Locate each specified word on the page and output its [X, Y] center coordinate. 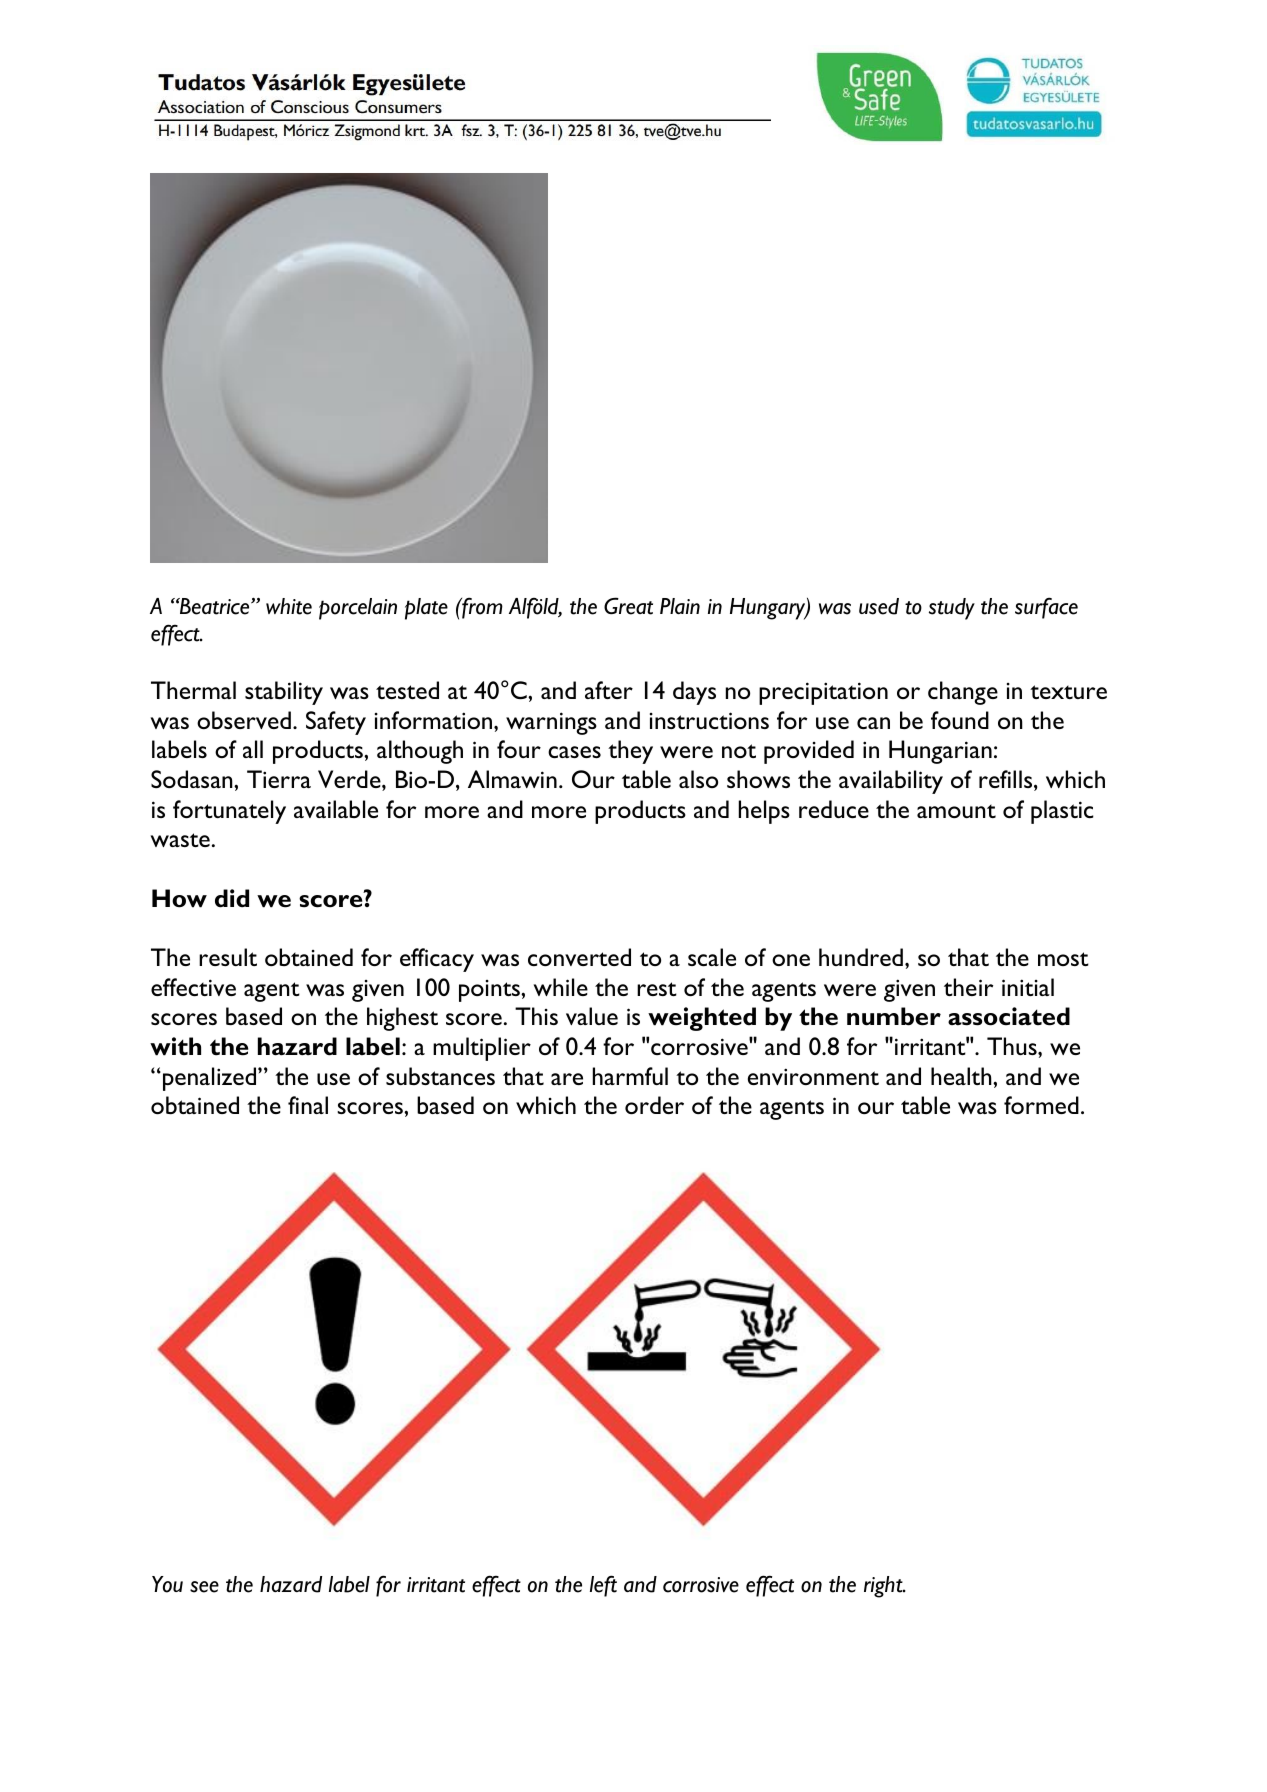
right [884, 1587]
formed [1041, 1105]
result [228, 957]
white [289, 606]
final [308, 1105]
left [603, 1586]
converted [579, 957]
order [654, 1105]
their [968, 987]
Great [628, 606]
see [204, 1587]
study [952, 609]
